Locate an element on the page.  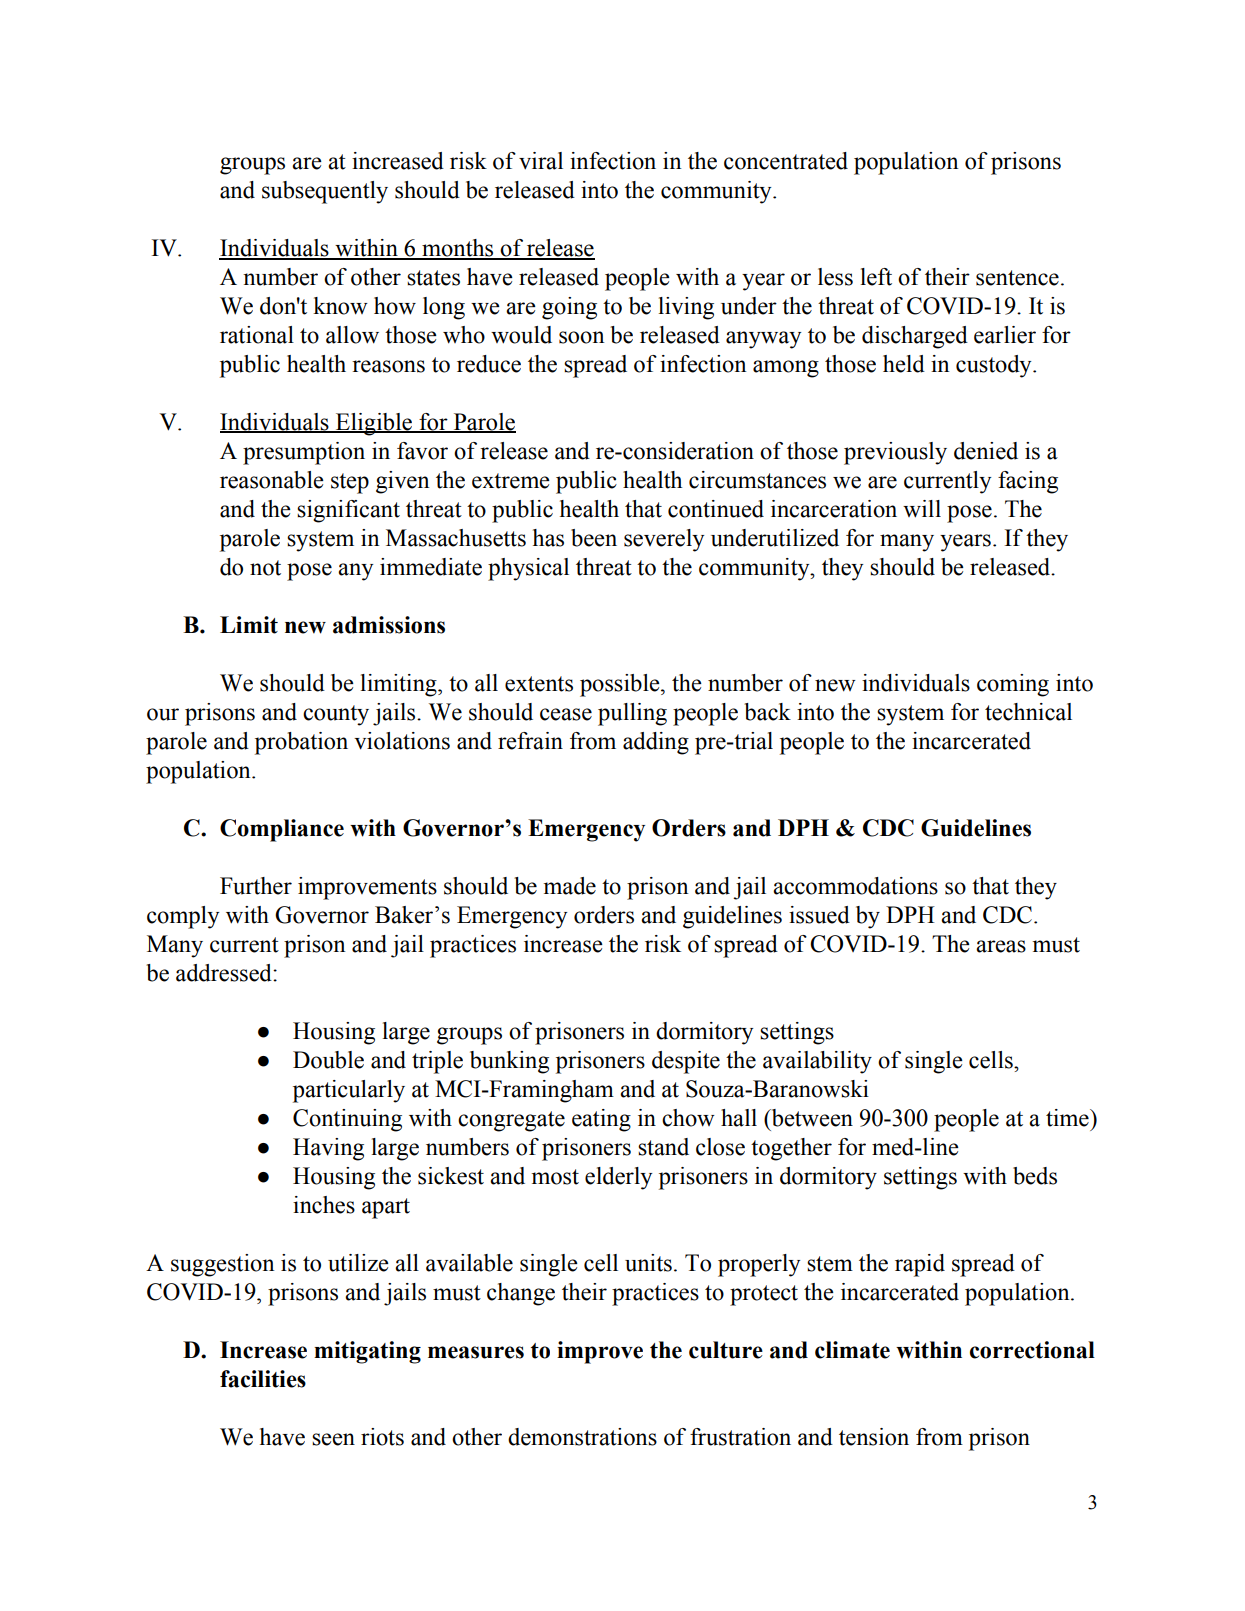
adding is located at coordinates (656, 743).
